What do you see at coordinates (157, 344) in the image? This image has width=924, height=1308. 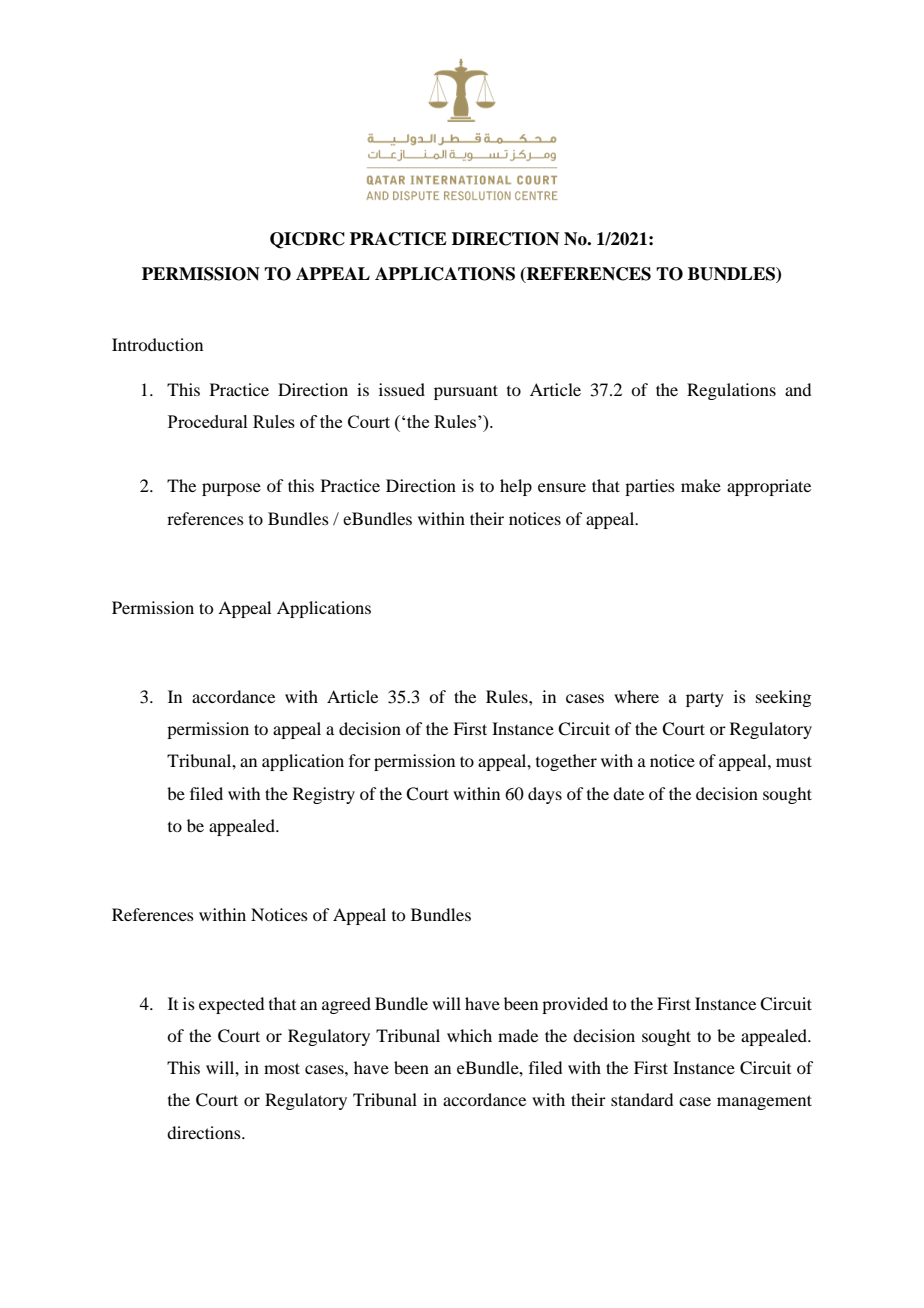 I see `Introduction` at bounding box center [157, 344].
